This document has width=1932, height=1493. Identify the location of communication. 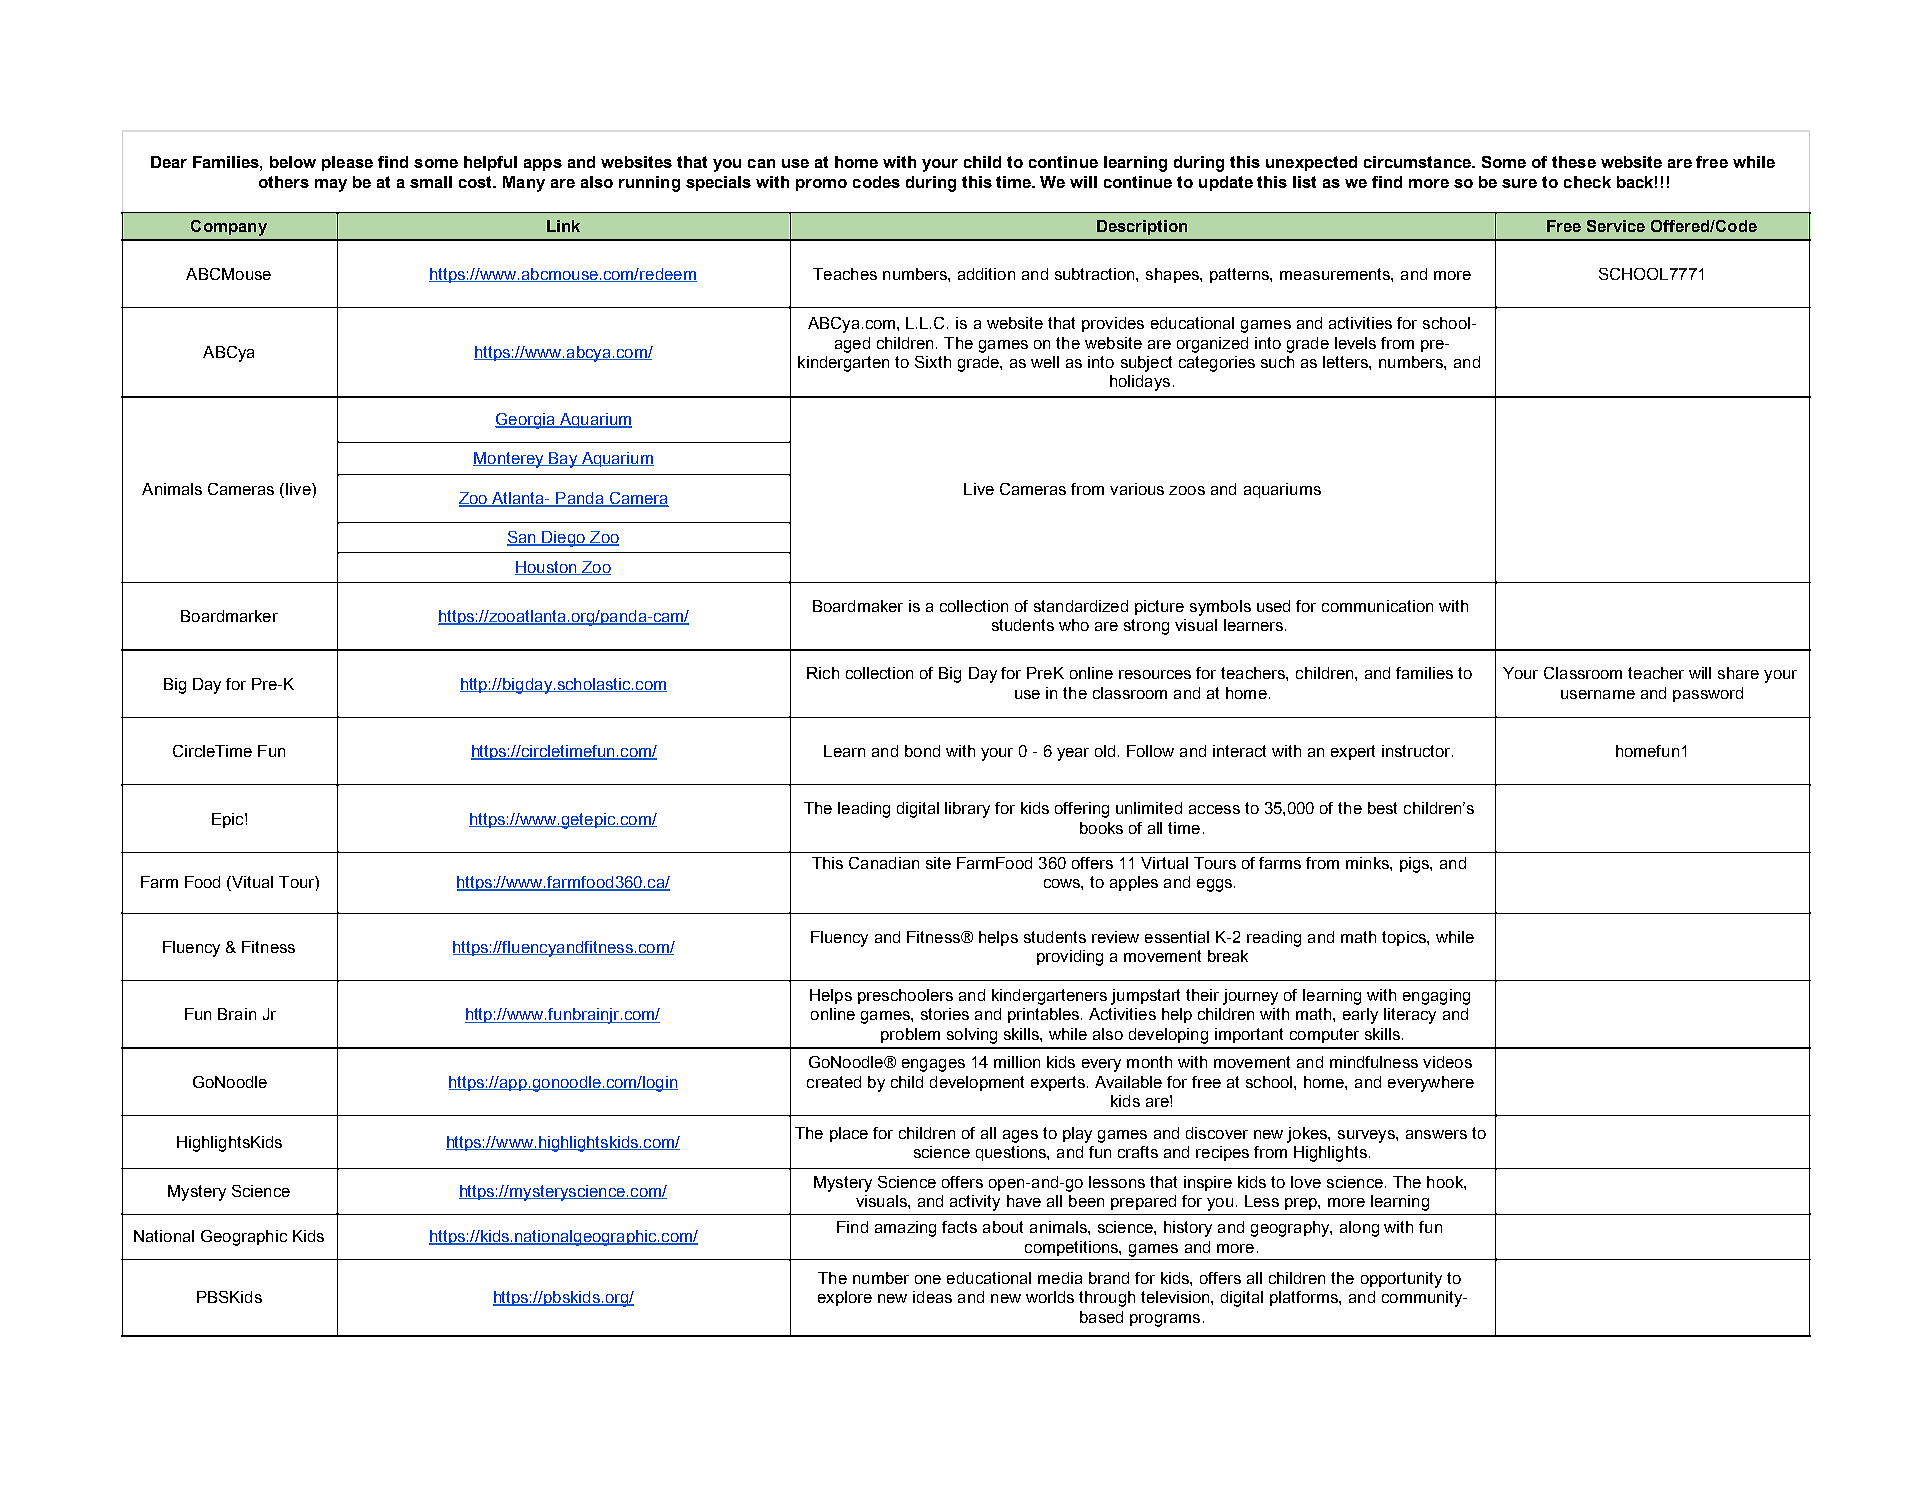
(1377, 606).
